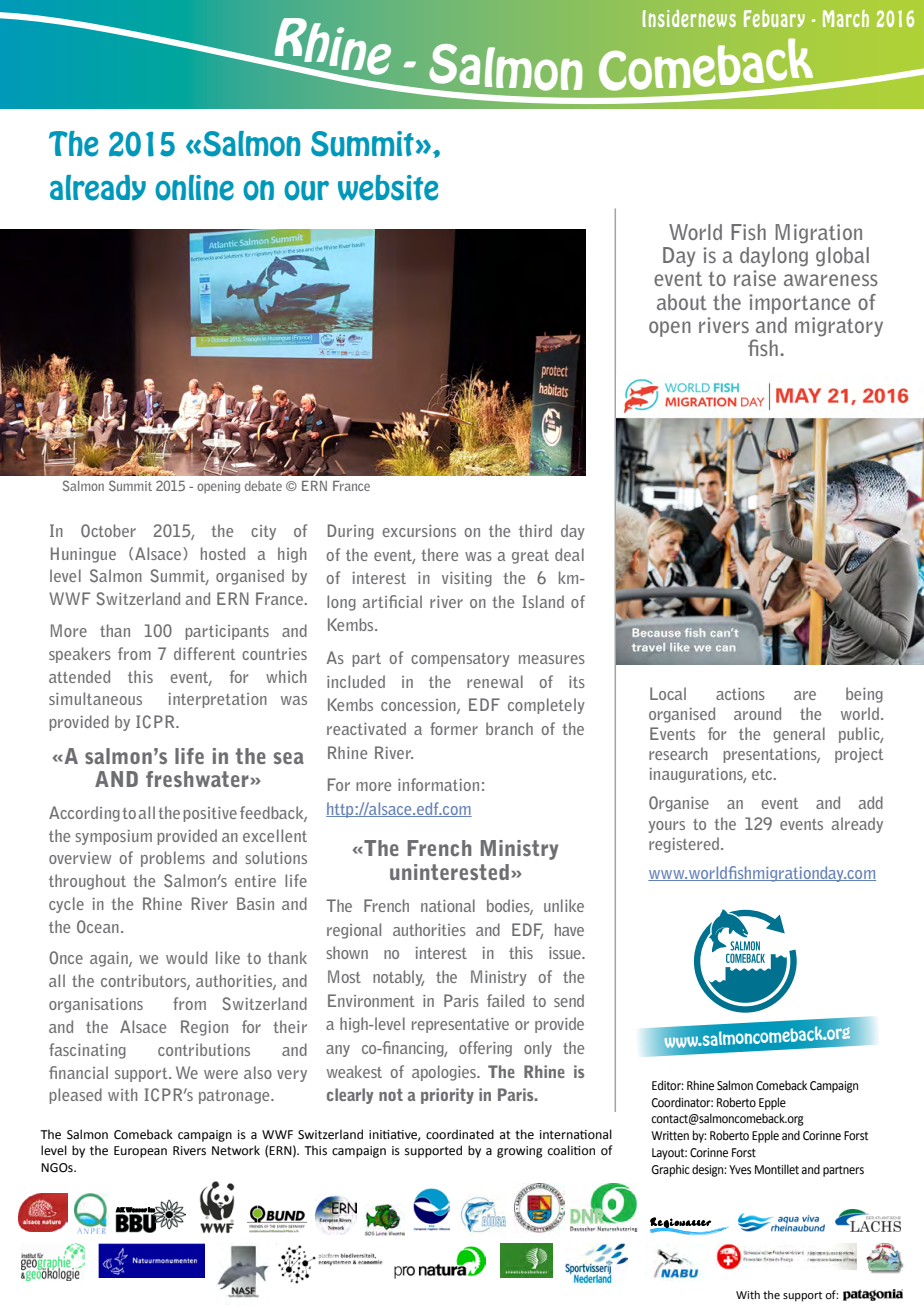 Image resolution: width=924 pixels, height=1308 pixels. Describe the element at coordinates (388, 188) in the screenshot. I see `website` at that location.
